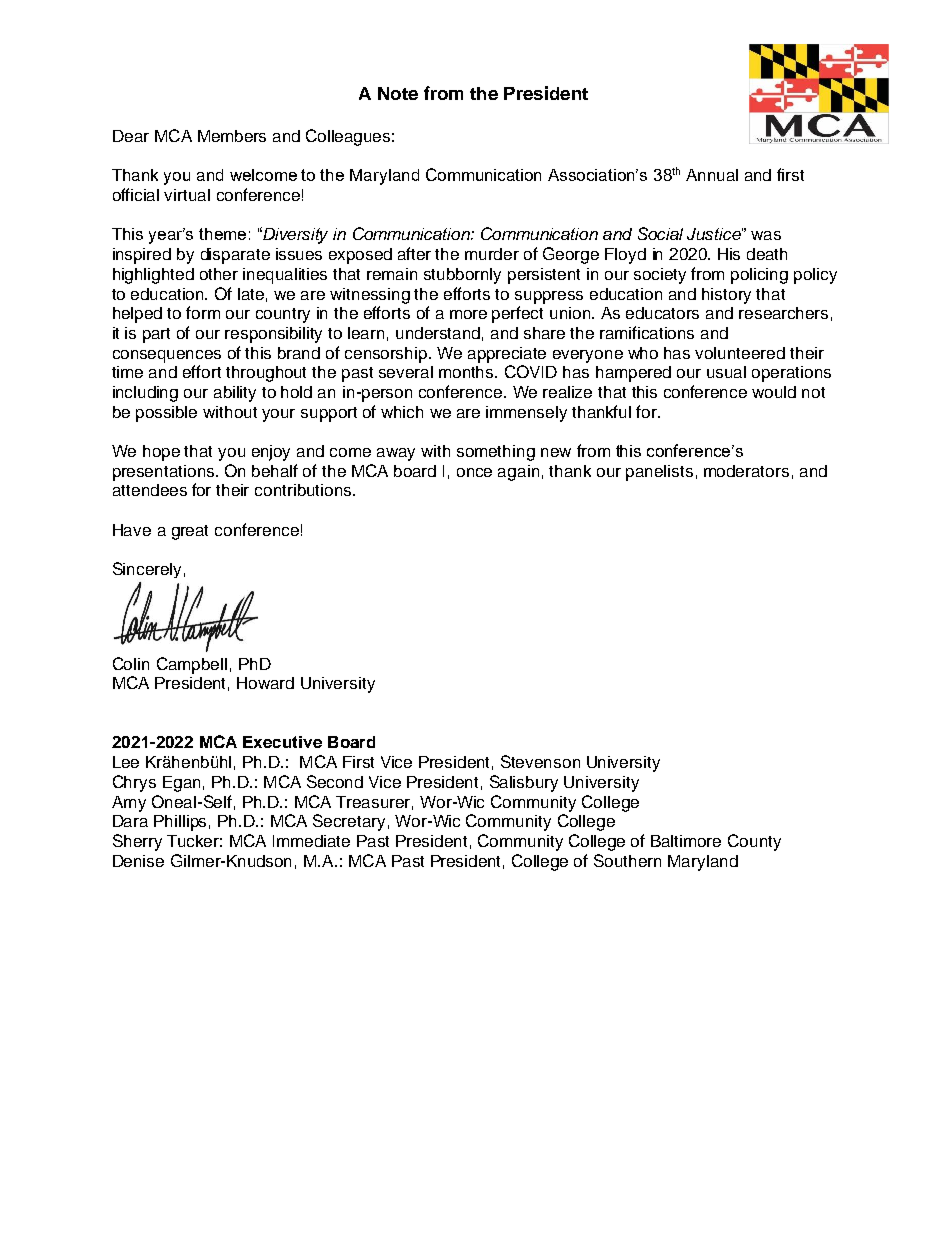  What do you see at coordinates (398, 93) in the screenshot?
I see `Note` at bounding box center [398, 93].
